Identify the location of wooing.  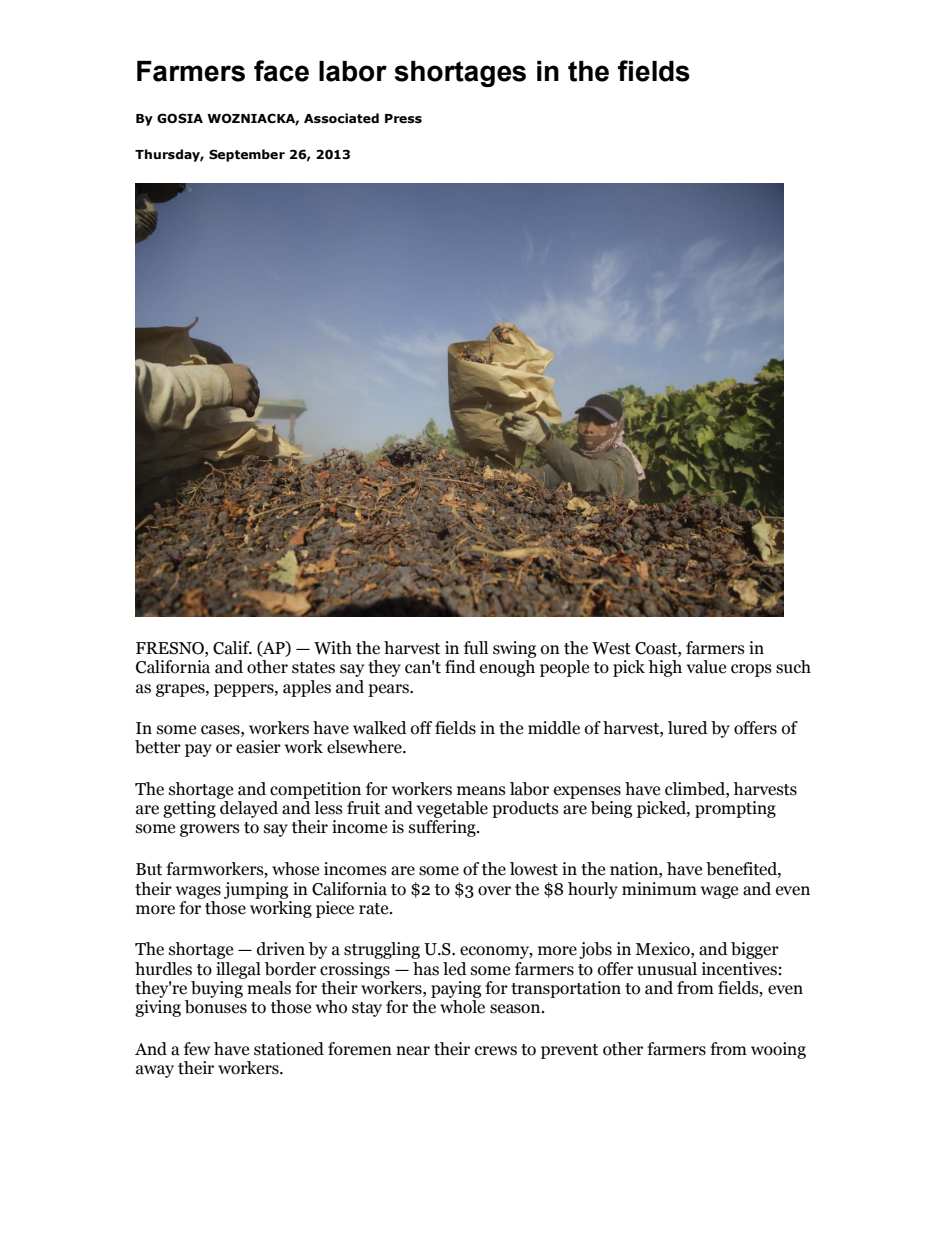
(778, 1050).
